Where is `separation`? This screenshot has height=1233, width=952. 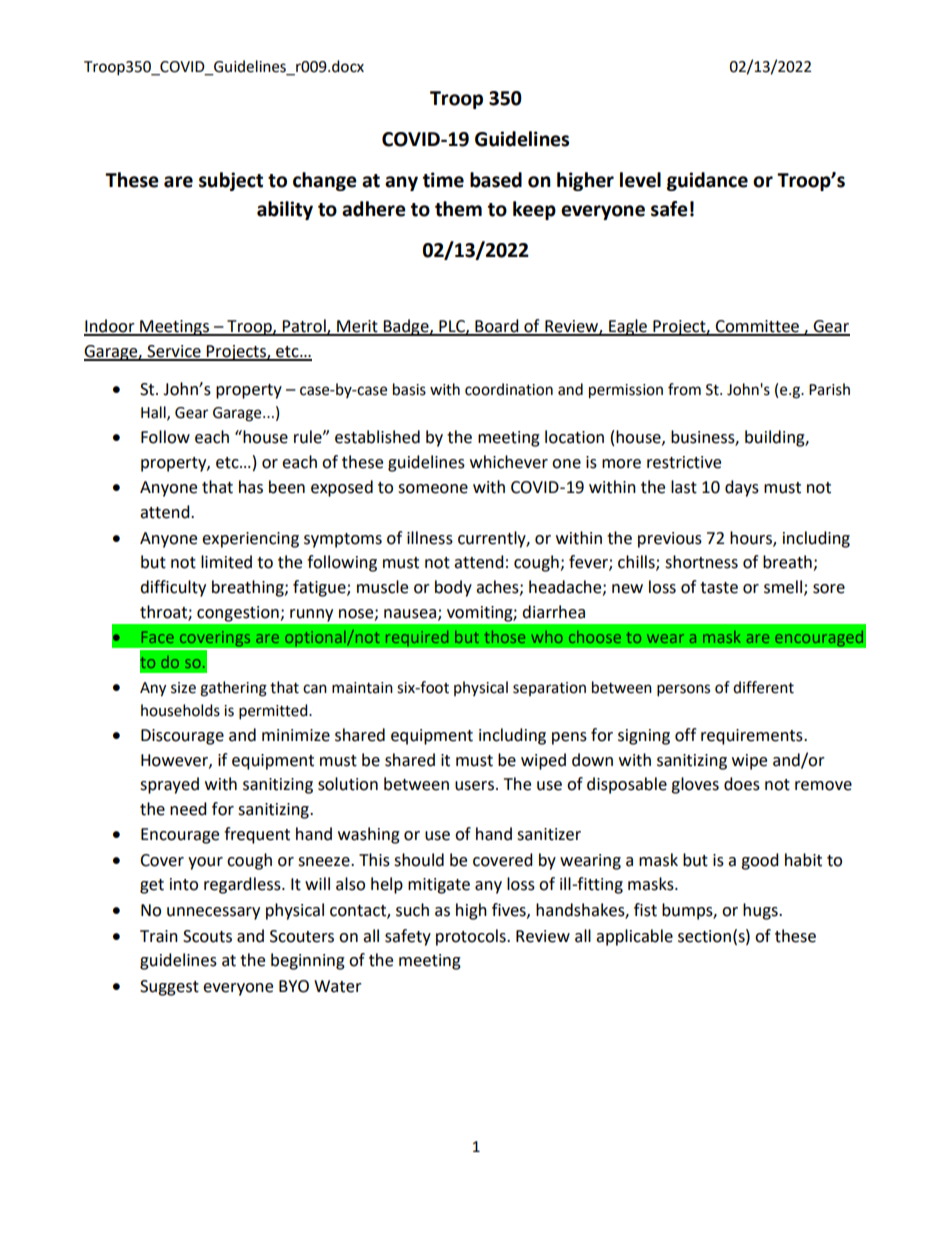 separation is located at coordinates (549, 689).
